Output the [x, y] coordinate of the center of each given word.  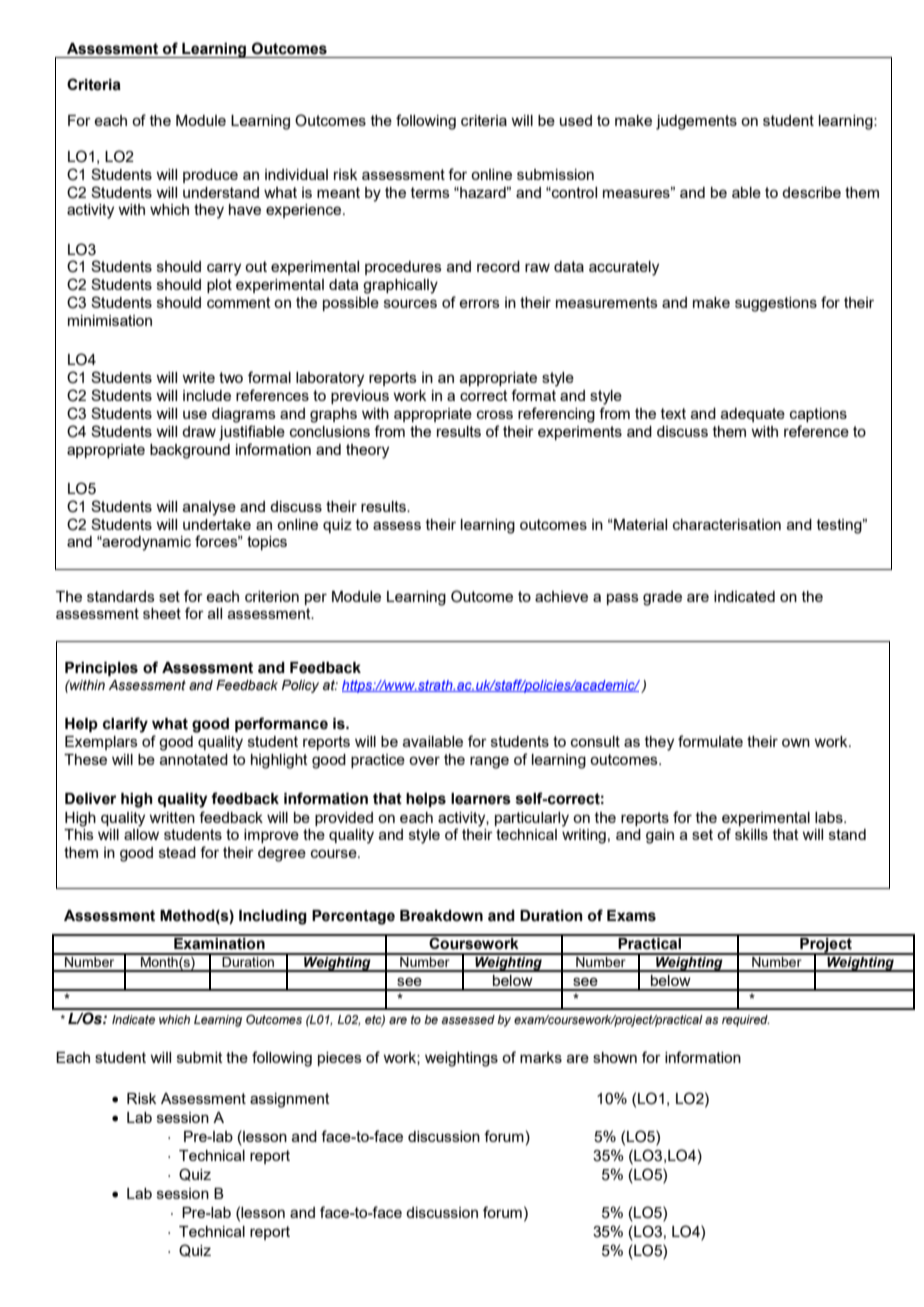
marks [541, 1057]
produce [210, 176]
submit [200, 1057]
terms [430, 192]
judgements [696, 122]
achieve [561, 596]
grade [662, 598]
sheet [162, 613]
